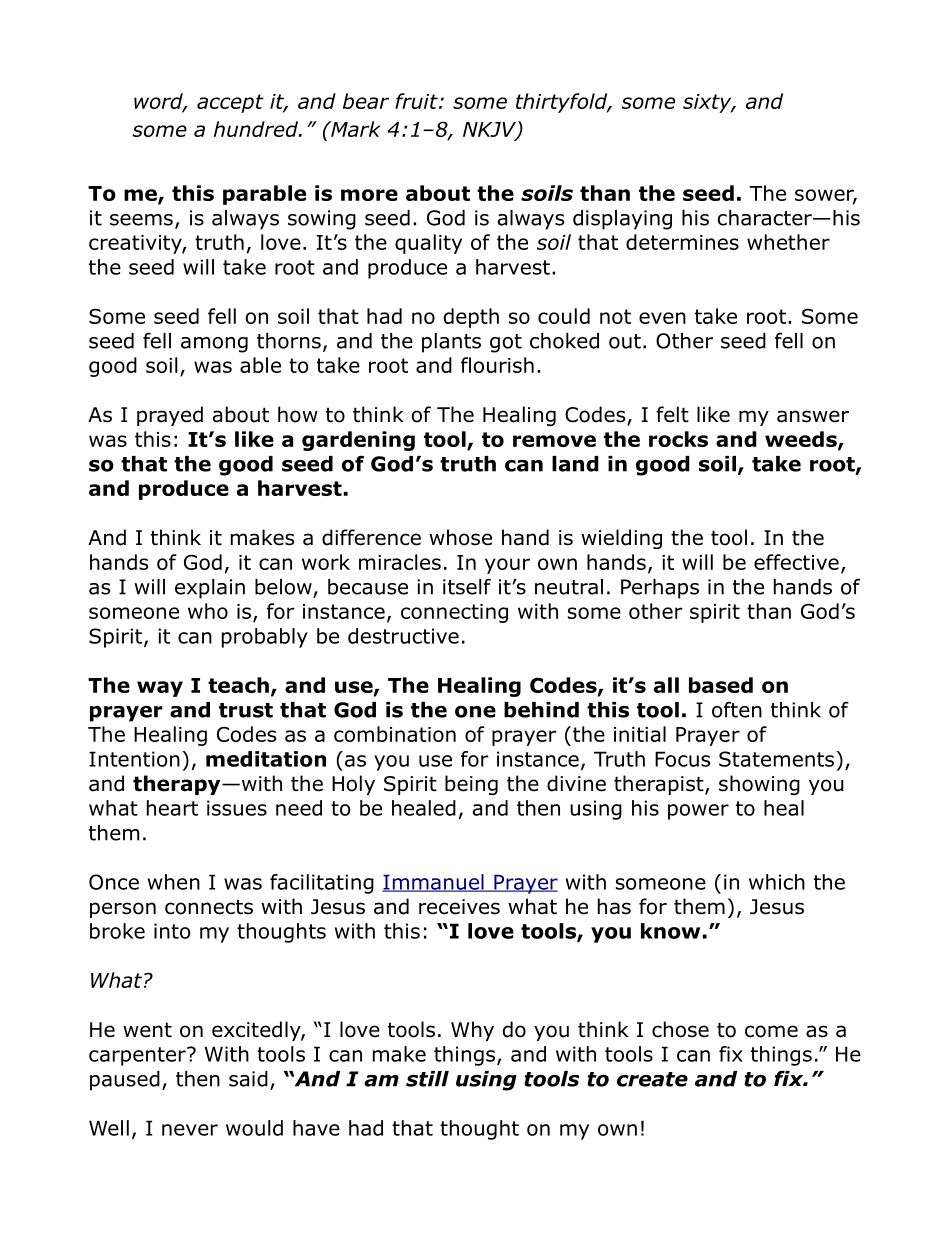 This image has width=952, height=1233. Describe the element at coordinates (190, 1130) in the image. I see `never` at that location.
